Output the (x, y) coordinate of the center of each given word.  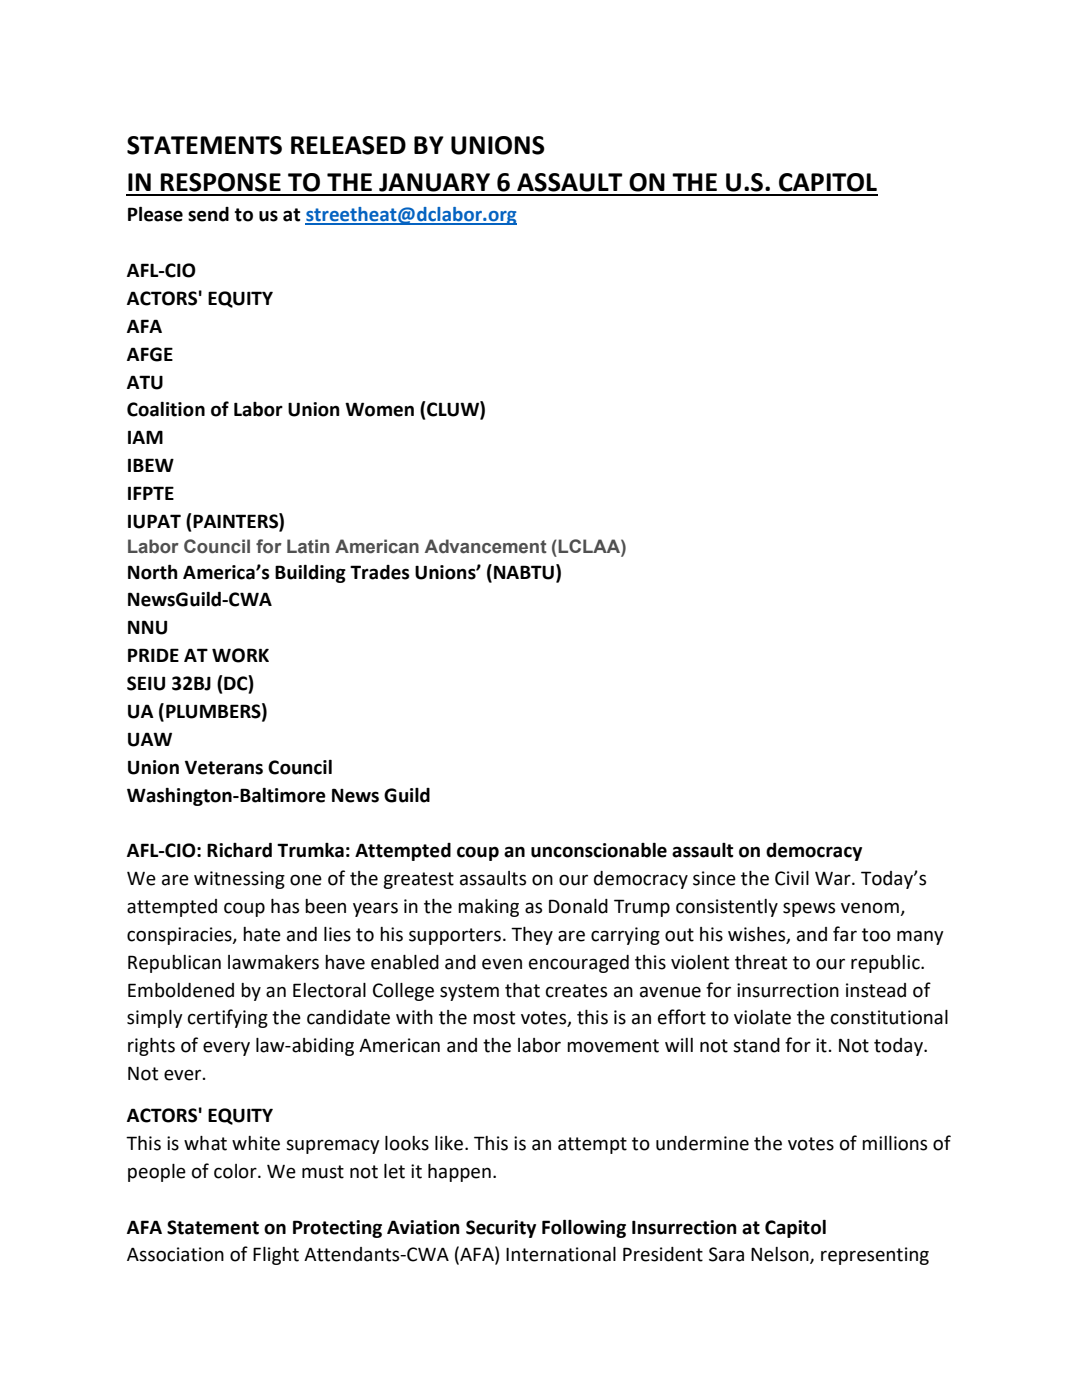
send (208, 214)
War (834, 879)
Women (379, 409)
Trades (380, 572)
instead (876, 990)
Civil (792, 878)
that (522, 990)
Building (310, 574)
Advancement (486, 546)
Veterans (224, 767)
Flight (276, 1256)
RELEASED (348, 145)
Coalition (166, 409)
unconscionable (599, 850)
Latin (308, 546)
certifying (228, 1018)
